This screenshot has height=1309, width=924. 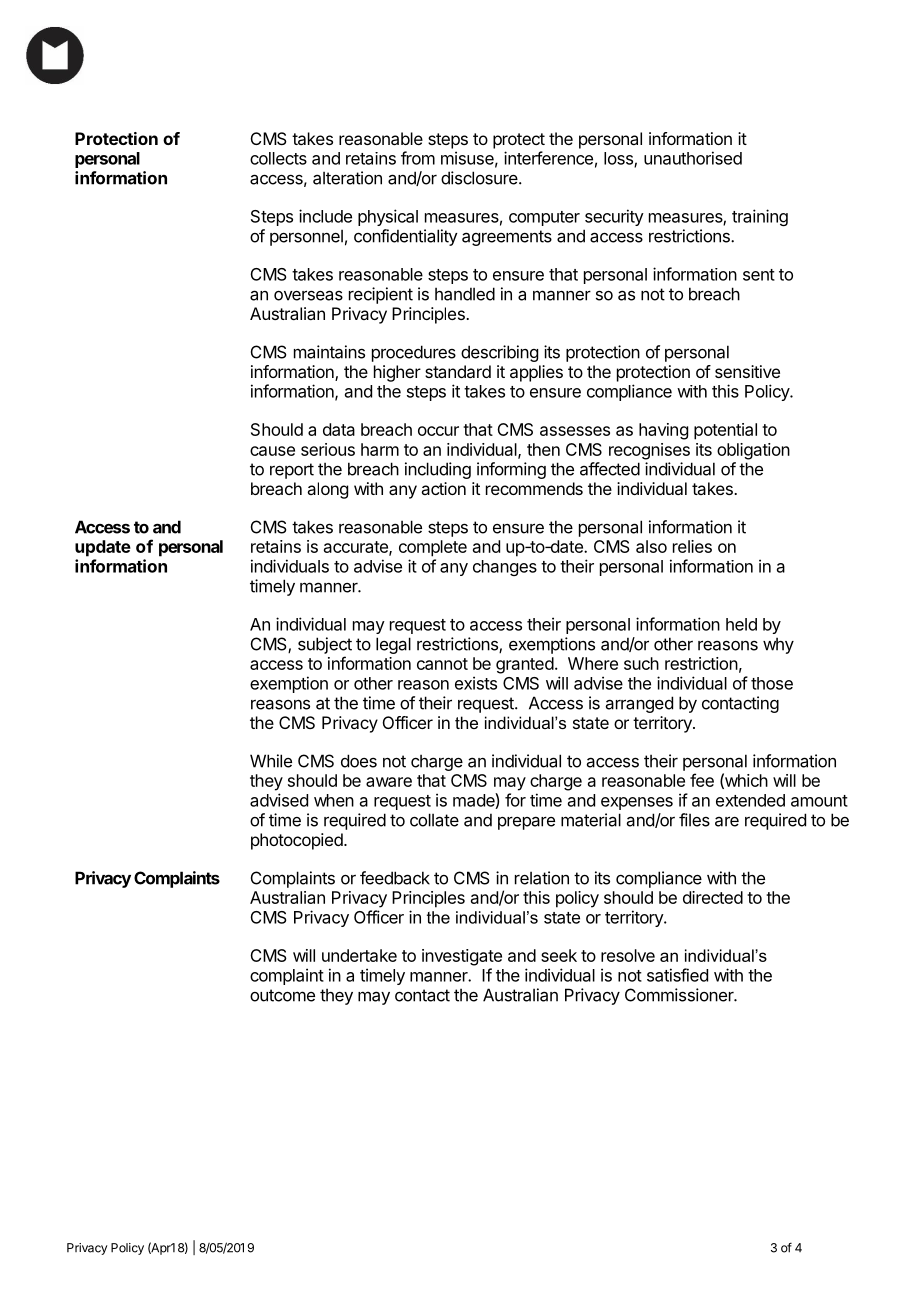 What do you see at coordinates (750, 800) in the screenshot?
I see `extended` at bounding box center [750, 800].
